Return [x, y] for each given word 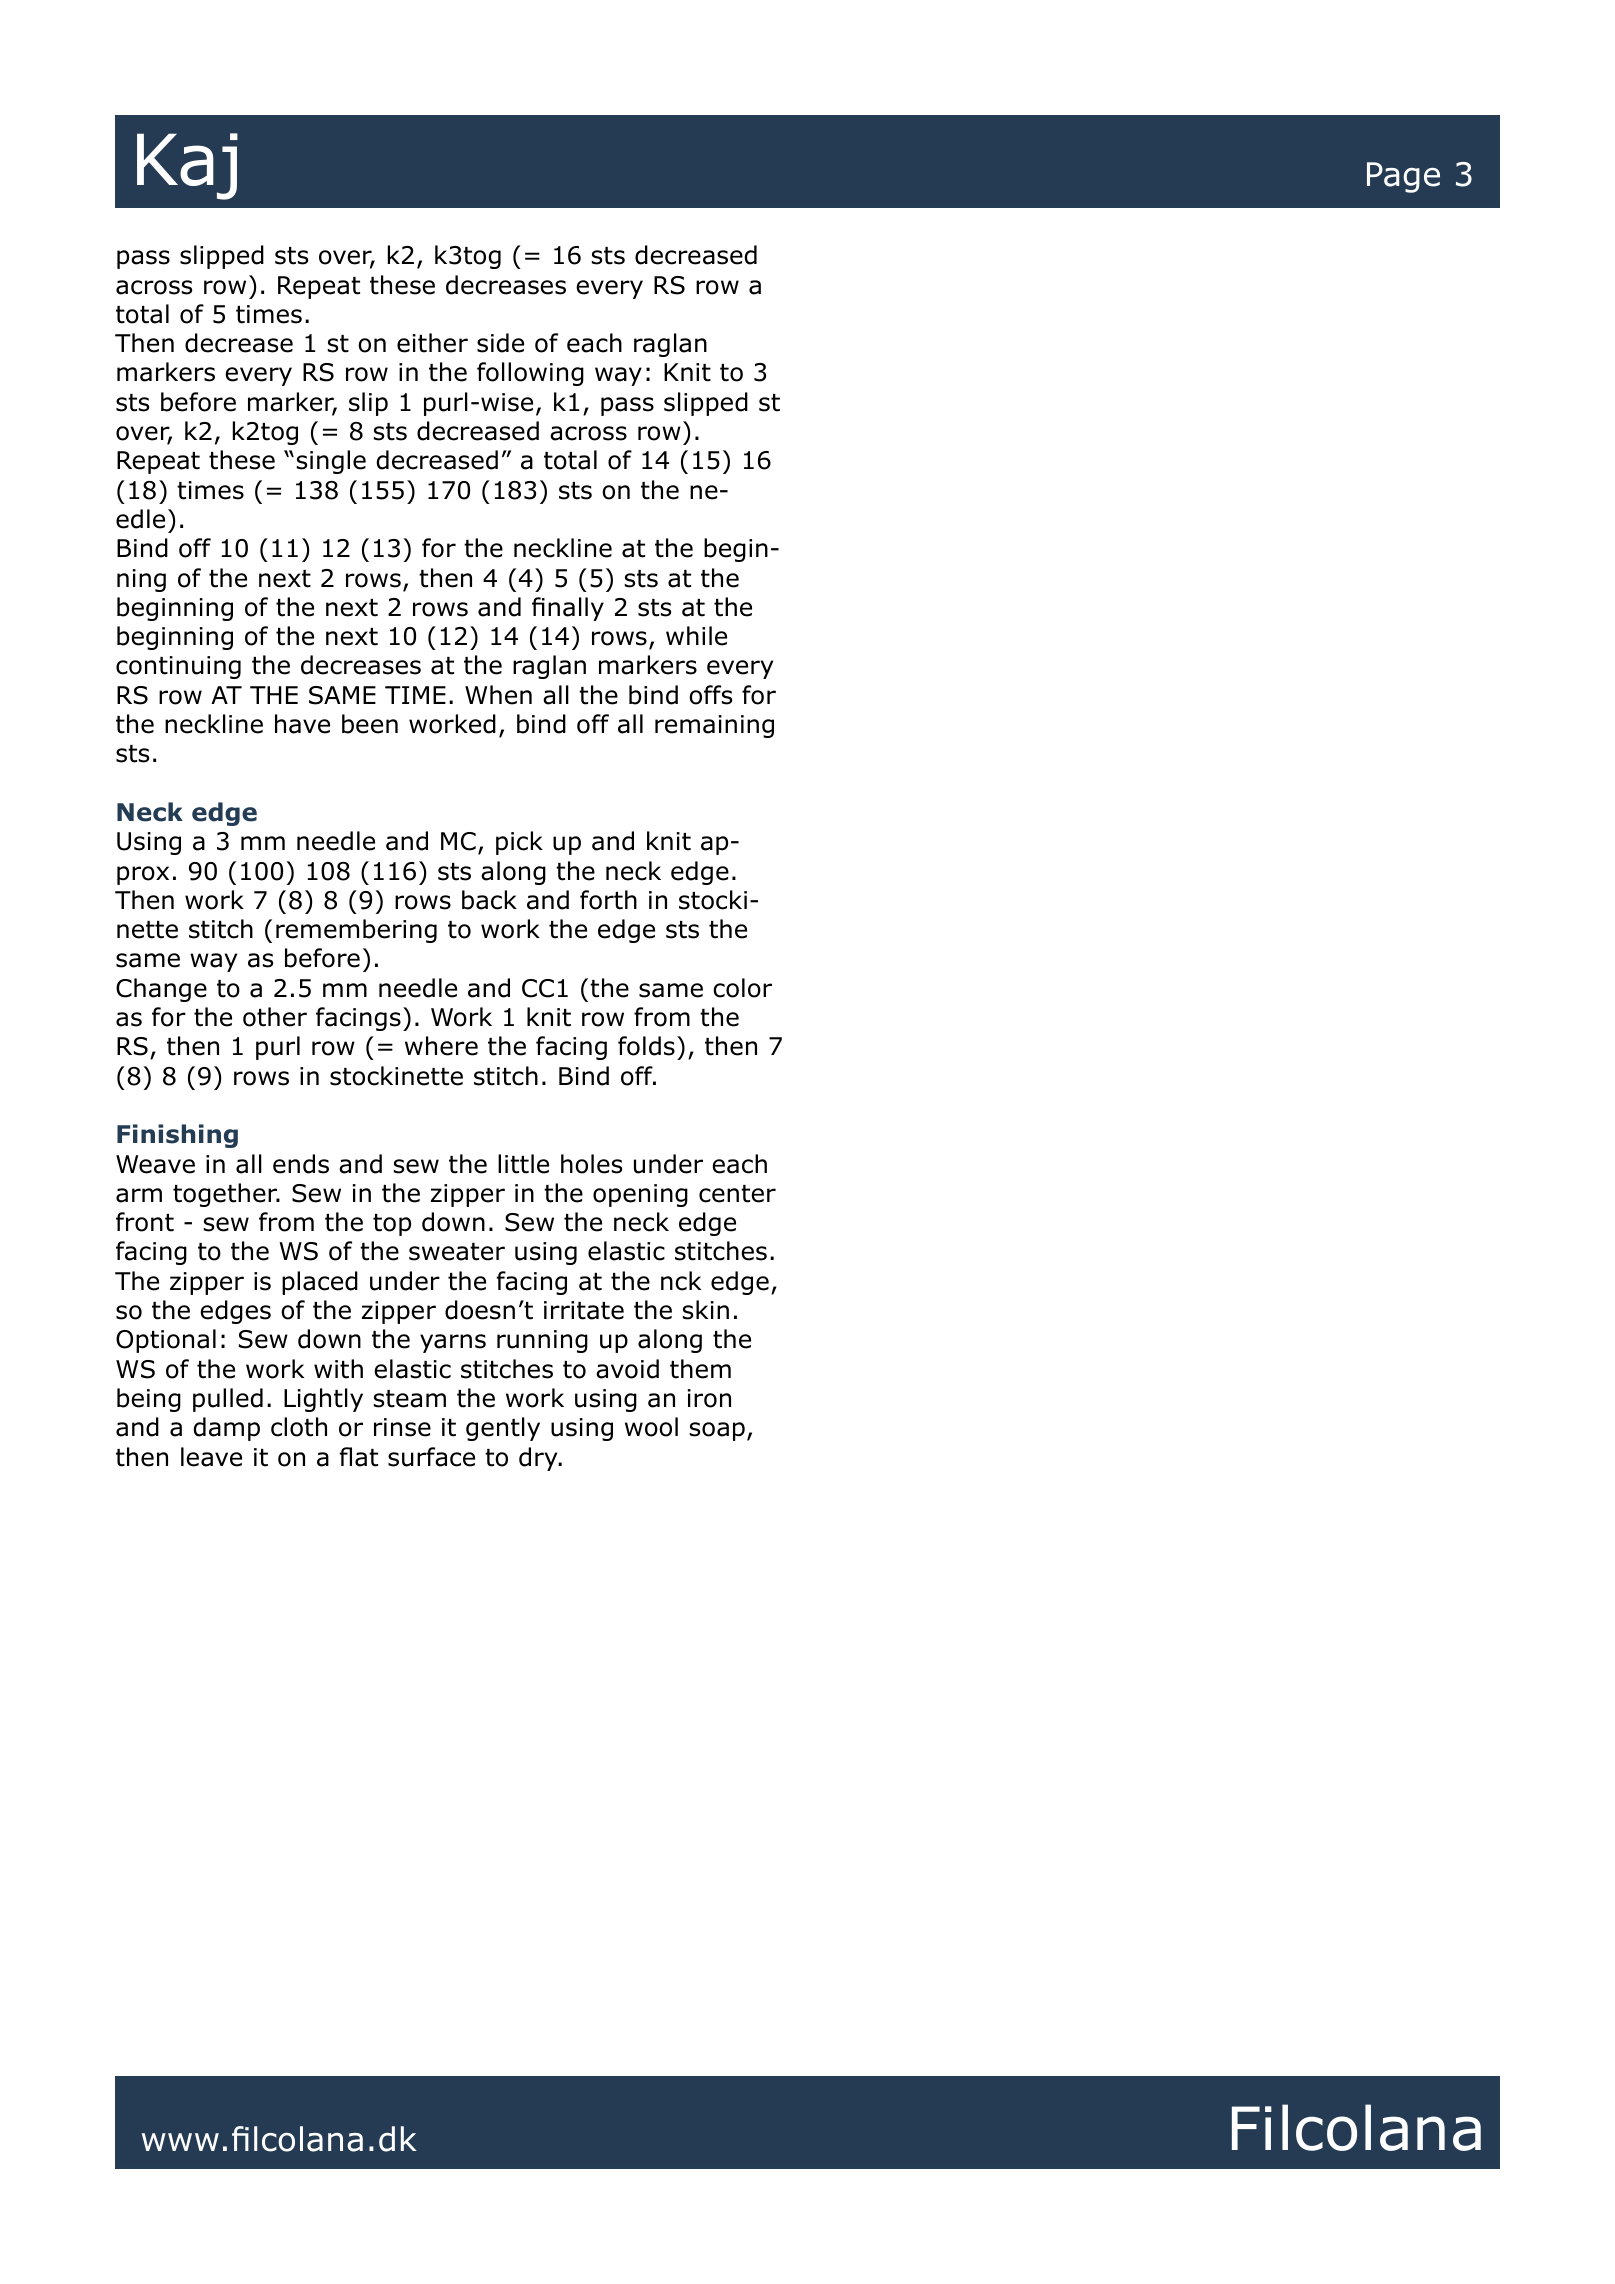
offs [710, 695]
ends [301, 1164]
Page [1403, 177]
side [500, 343]
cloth [299, 1427]
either [432, 343]
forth [608, 900]
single [331, 462]
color [742, 988]
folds [646, 1046]
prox [143, 875]
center [737, 1194]
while [696, 636]
